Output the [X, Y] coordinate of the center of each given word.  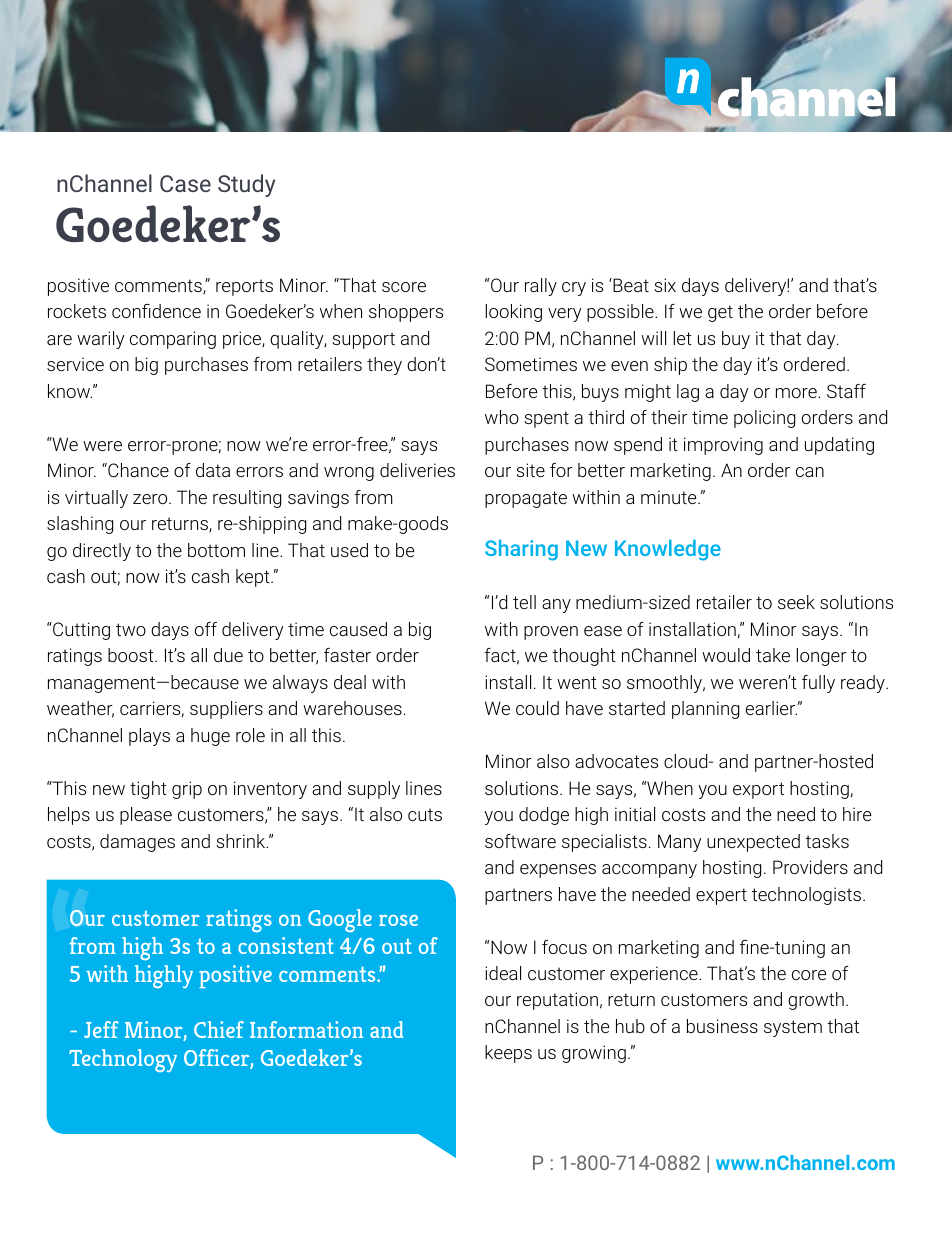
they [384, 366]
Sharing [521, 550]
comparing [173, 340]
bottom [216, 550]
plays [149, 737]
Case [185, 183]
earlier [771, 708]
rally [541, 287]
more [797, 393]
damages [137, 843]
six [665, 285]
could [537, 708]
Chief [219, 1029]
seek [796, 602]
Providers [810, 867]
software [520, 841]
